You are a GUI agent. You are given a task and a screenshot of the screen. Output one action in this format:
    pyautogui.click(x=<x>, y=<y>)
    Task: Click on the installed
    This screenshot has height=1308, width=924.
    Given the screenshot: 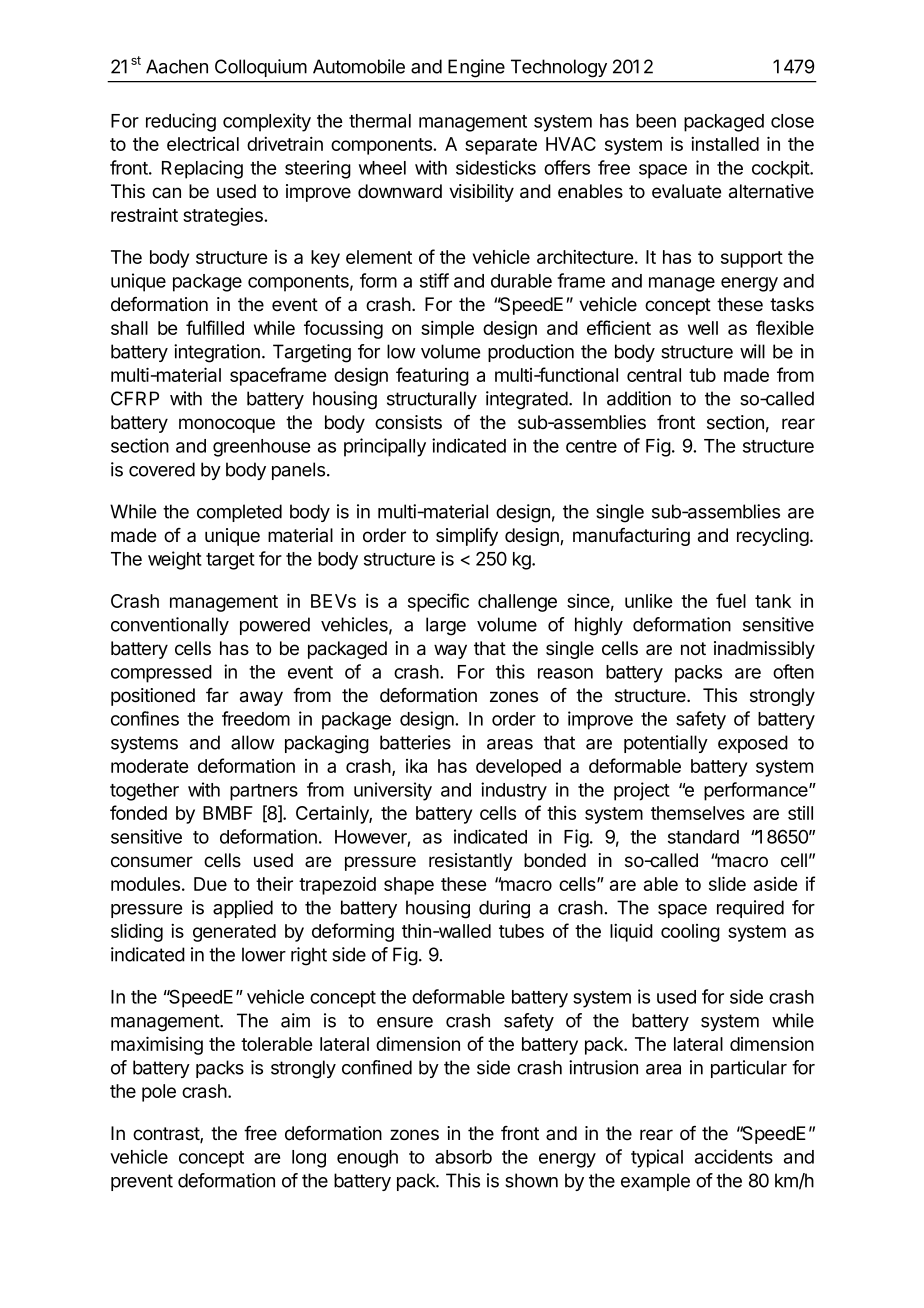 What is the action you would take?
    pyautogui.click(x=725, y=144)
